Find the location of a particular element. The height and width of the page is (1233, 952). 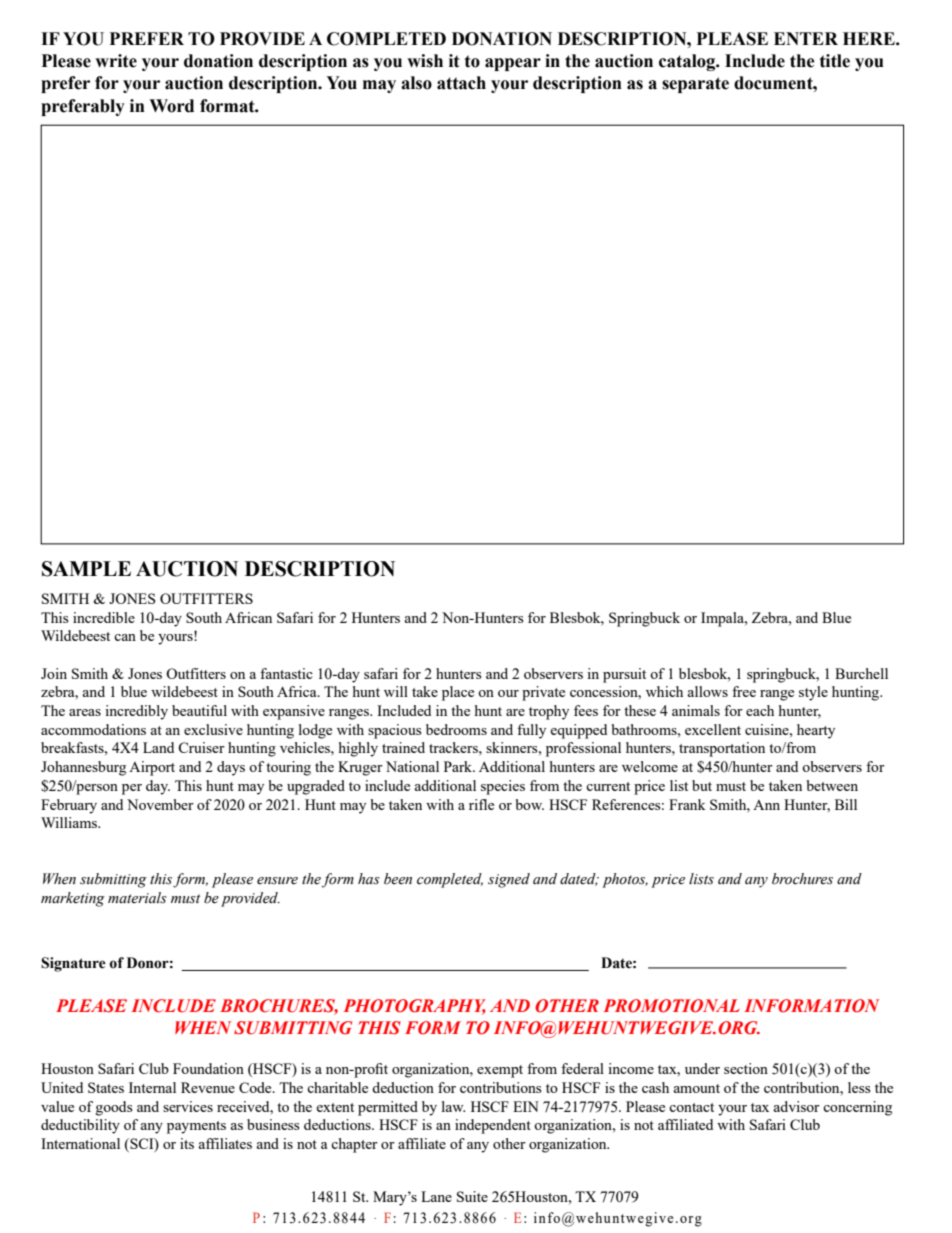

Suite is located at coordinates (472, 1196).
